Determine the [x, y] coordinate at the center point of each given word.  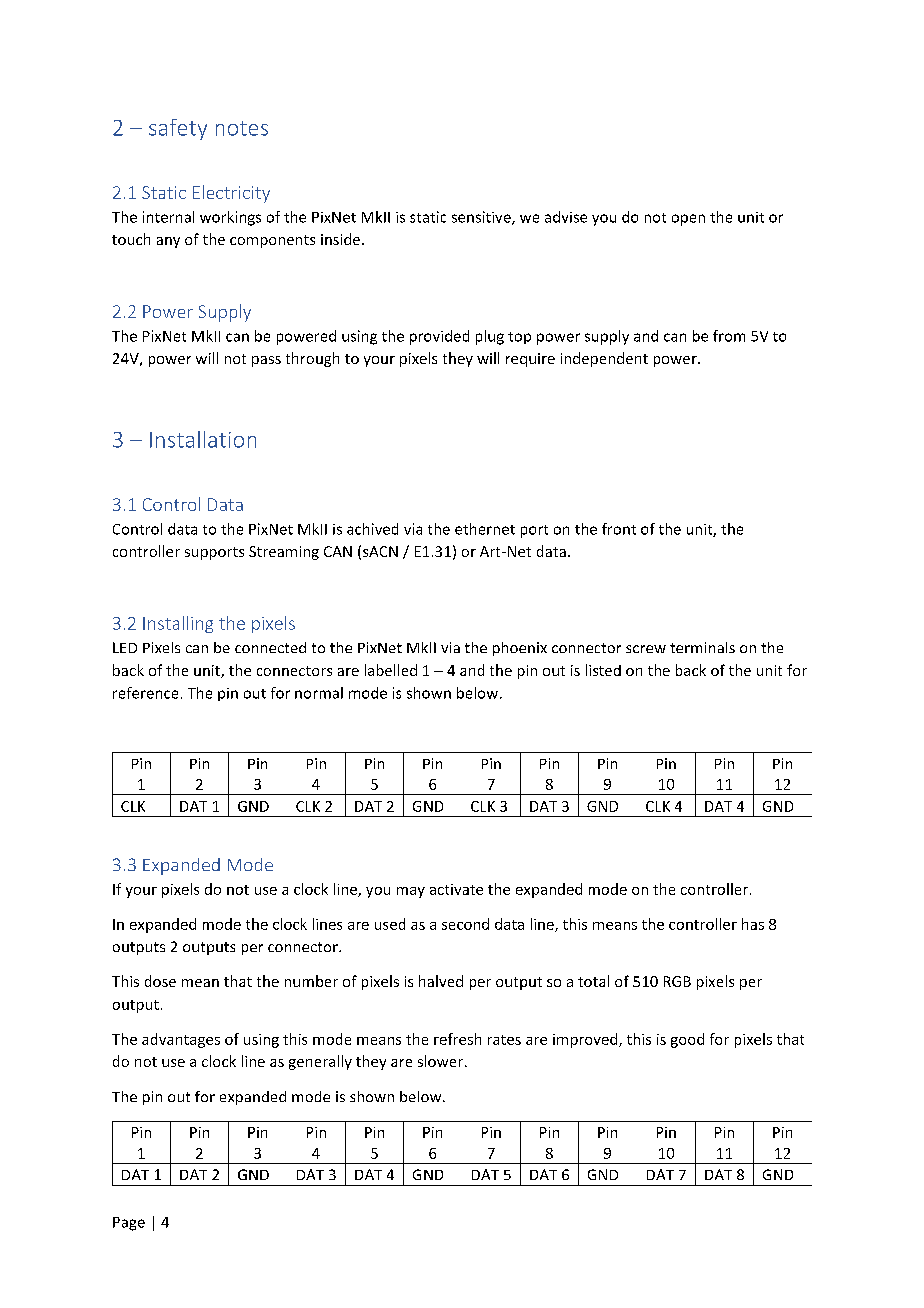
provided [439, 337]
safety [178, 129]
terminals [702, 647]
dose [160, 981]
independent [604, 359]
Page [129, 1224]
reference [145, 693]
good [687, 1040]
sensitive [482, 218]
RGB [677, 981]
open [688, 220]
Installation [203, 439]
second [465, 924]
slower [442, 1061]
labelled [391, 670]
